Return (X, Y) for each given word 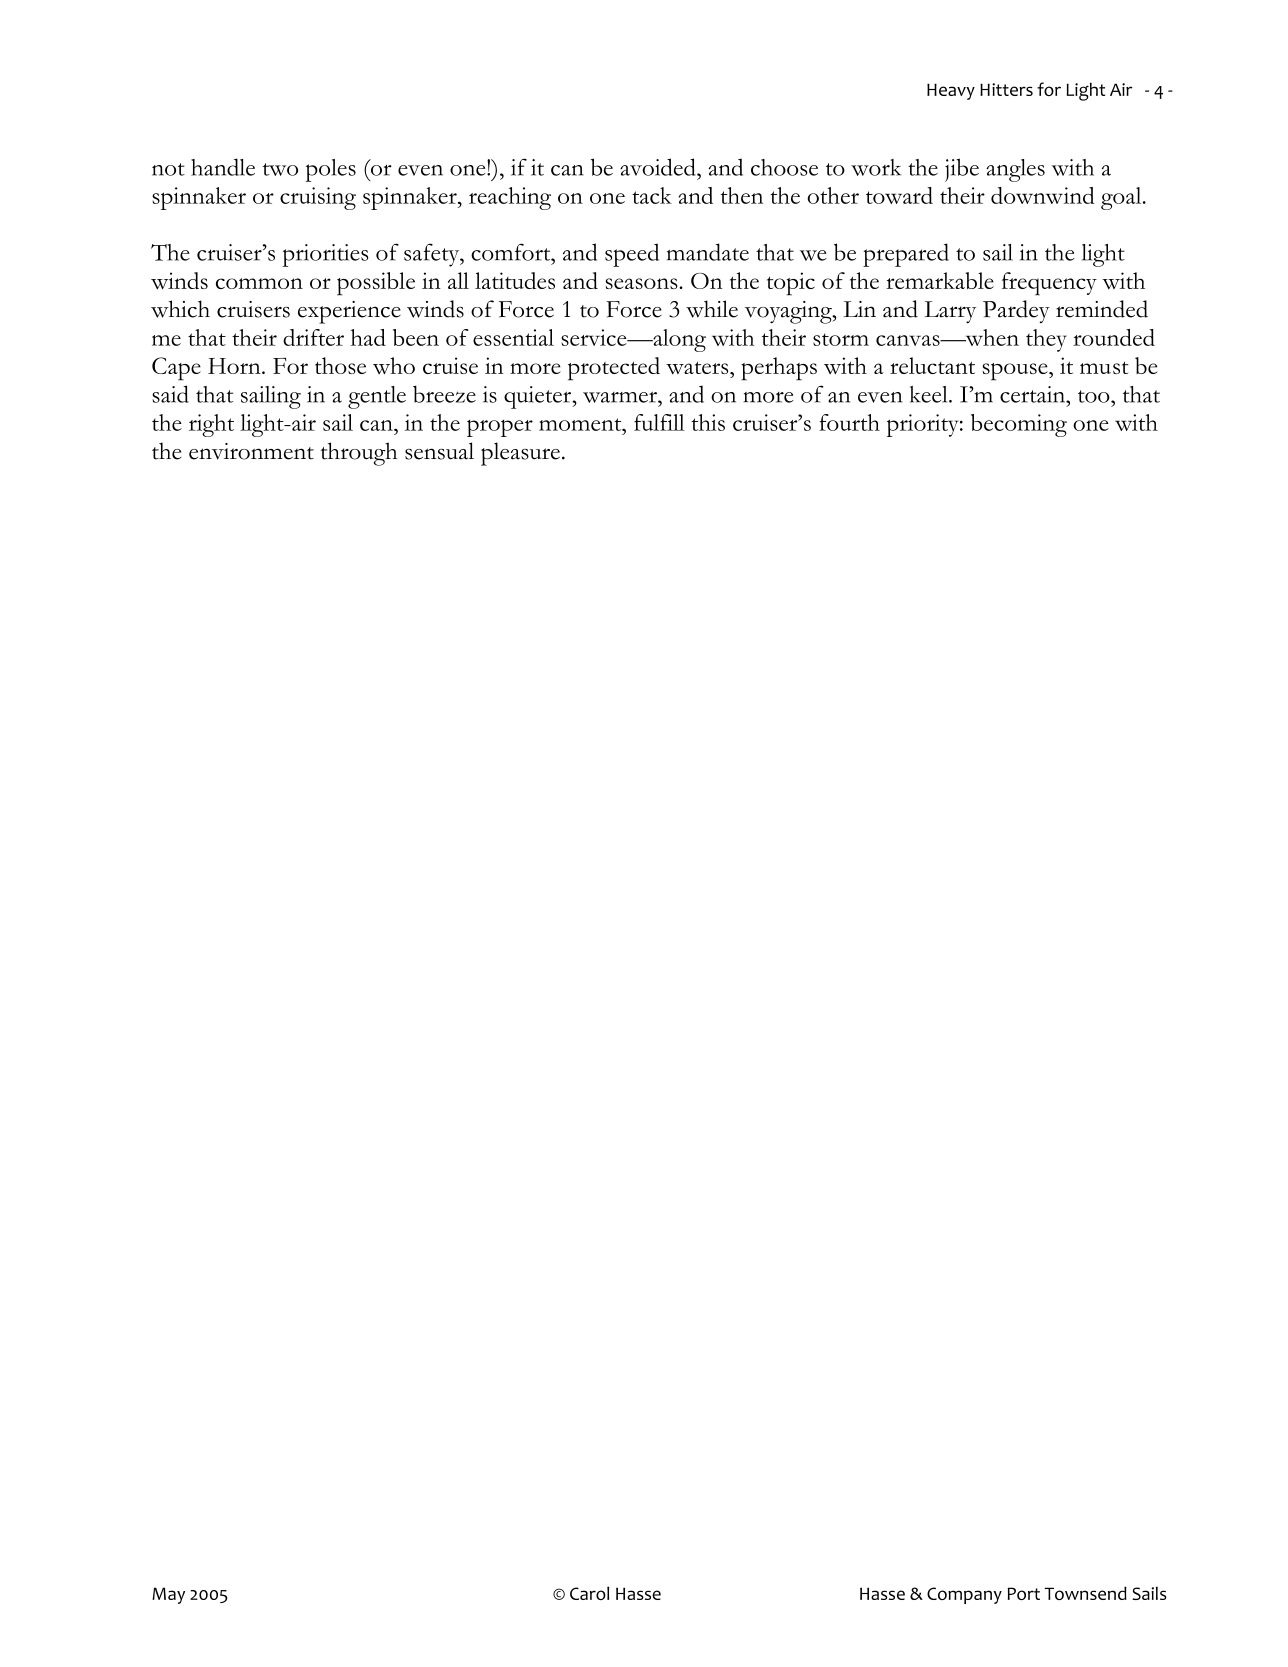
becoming (1019, 425)
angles (1015, 170)
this (708, 422)
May (168, 1595)
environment (251, 451)
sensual (439, 451)
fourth (849, 422)
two (280, 169)
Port (1024, 1593)
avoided (659, 167)
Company (964, 1595)
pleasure (520, 454)
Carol (589, 1593)
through (359, 454)
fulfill (659, 422)
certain (1034, 394)
